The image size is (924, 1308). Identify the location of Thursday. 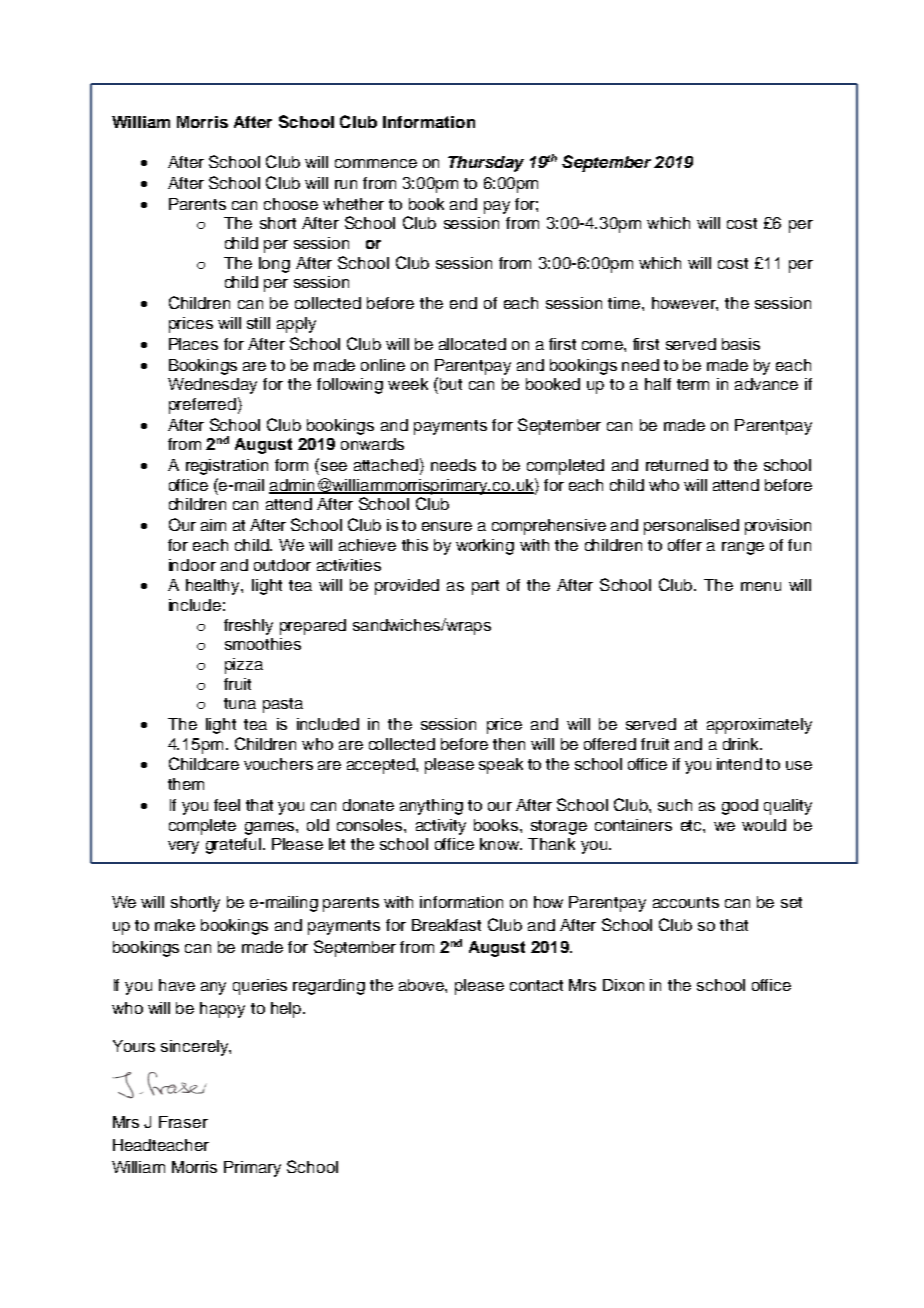
(486, 164).
